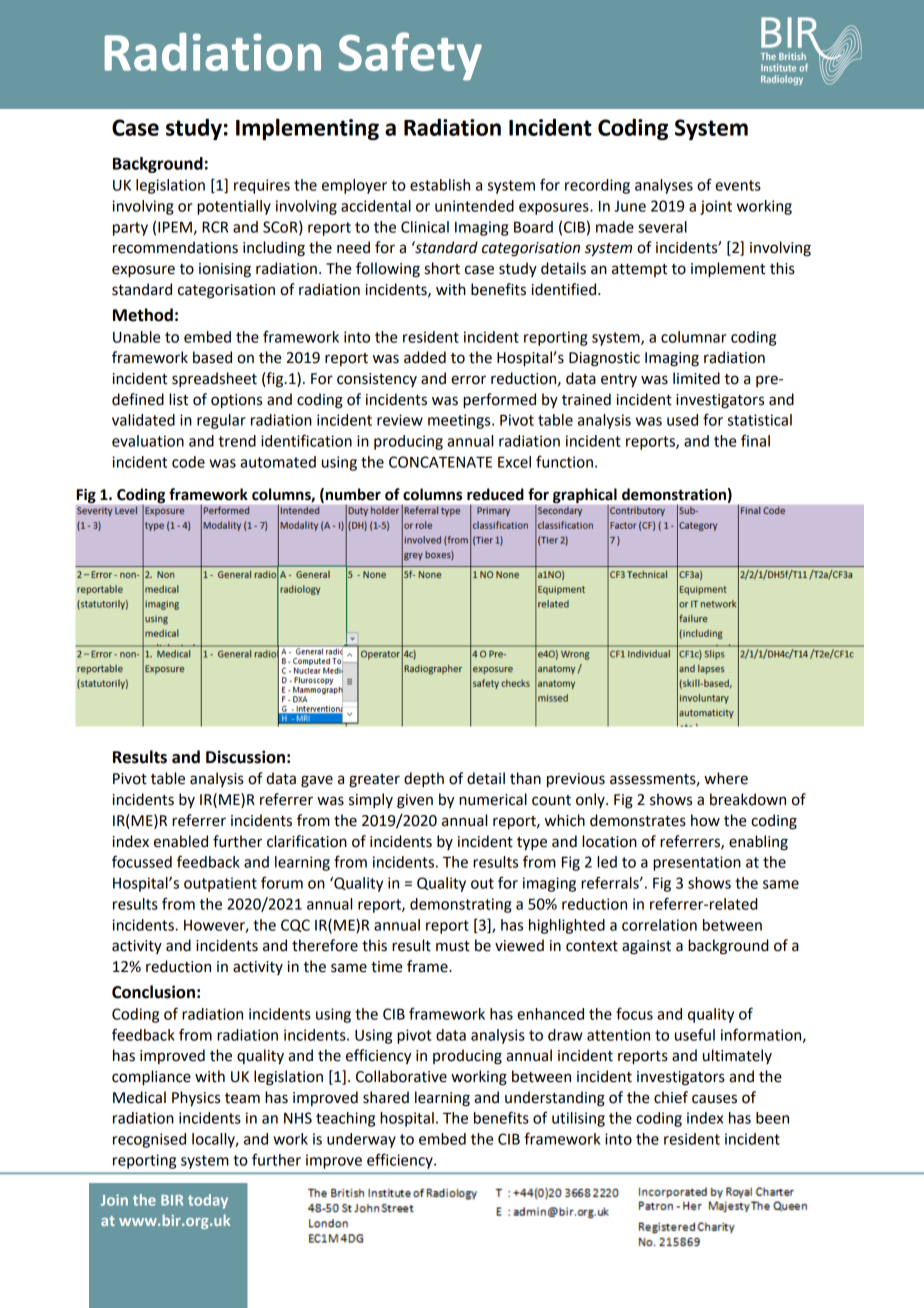  I want to click on today, so click(208, 1201).
